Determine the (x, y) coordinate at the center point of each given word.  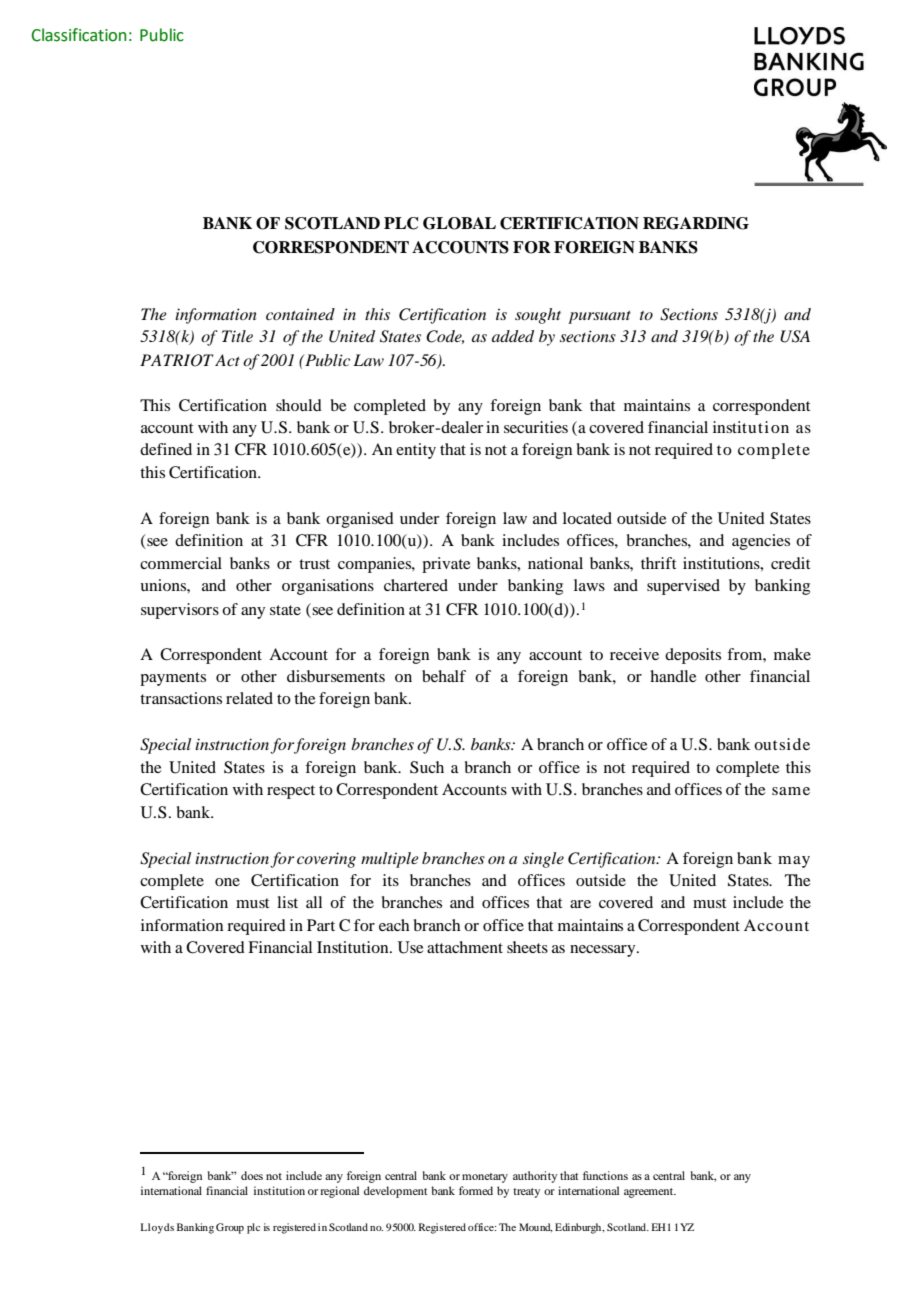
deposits (693, 656)
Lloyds (157, 1228)
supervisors (180, 611)
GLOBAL (459, 223)
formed (476, 1190)
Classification (78, 35)
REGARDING (696, 223)
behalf (444, 676)
